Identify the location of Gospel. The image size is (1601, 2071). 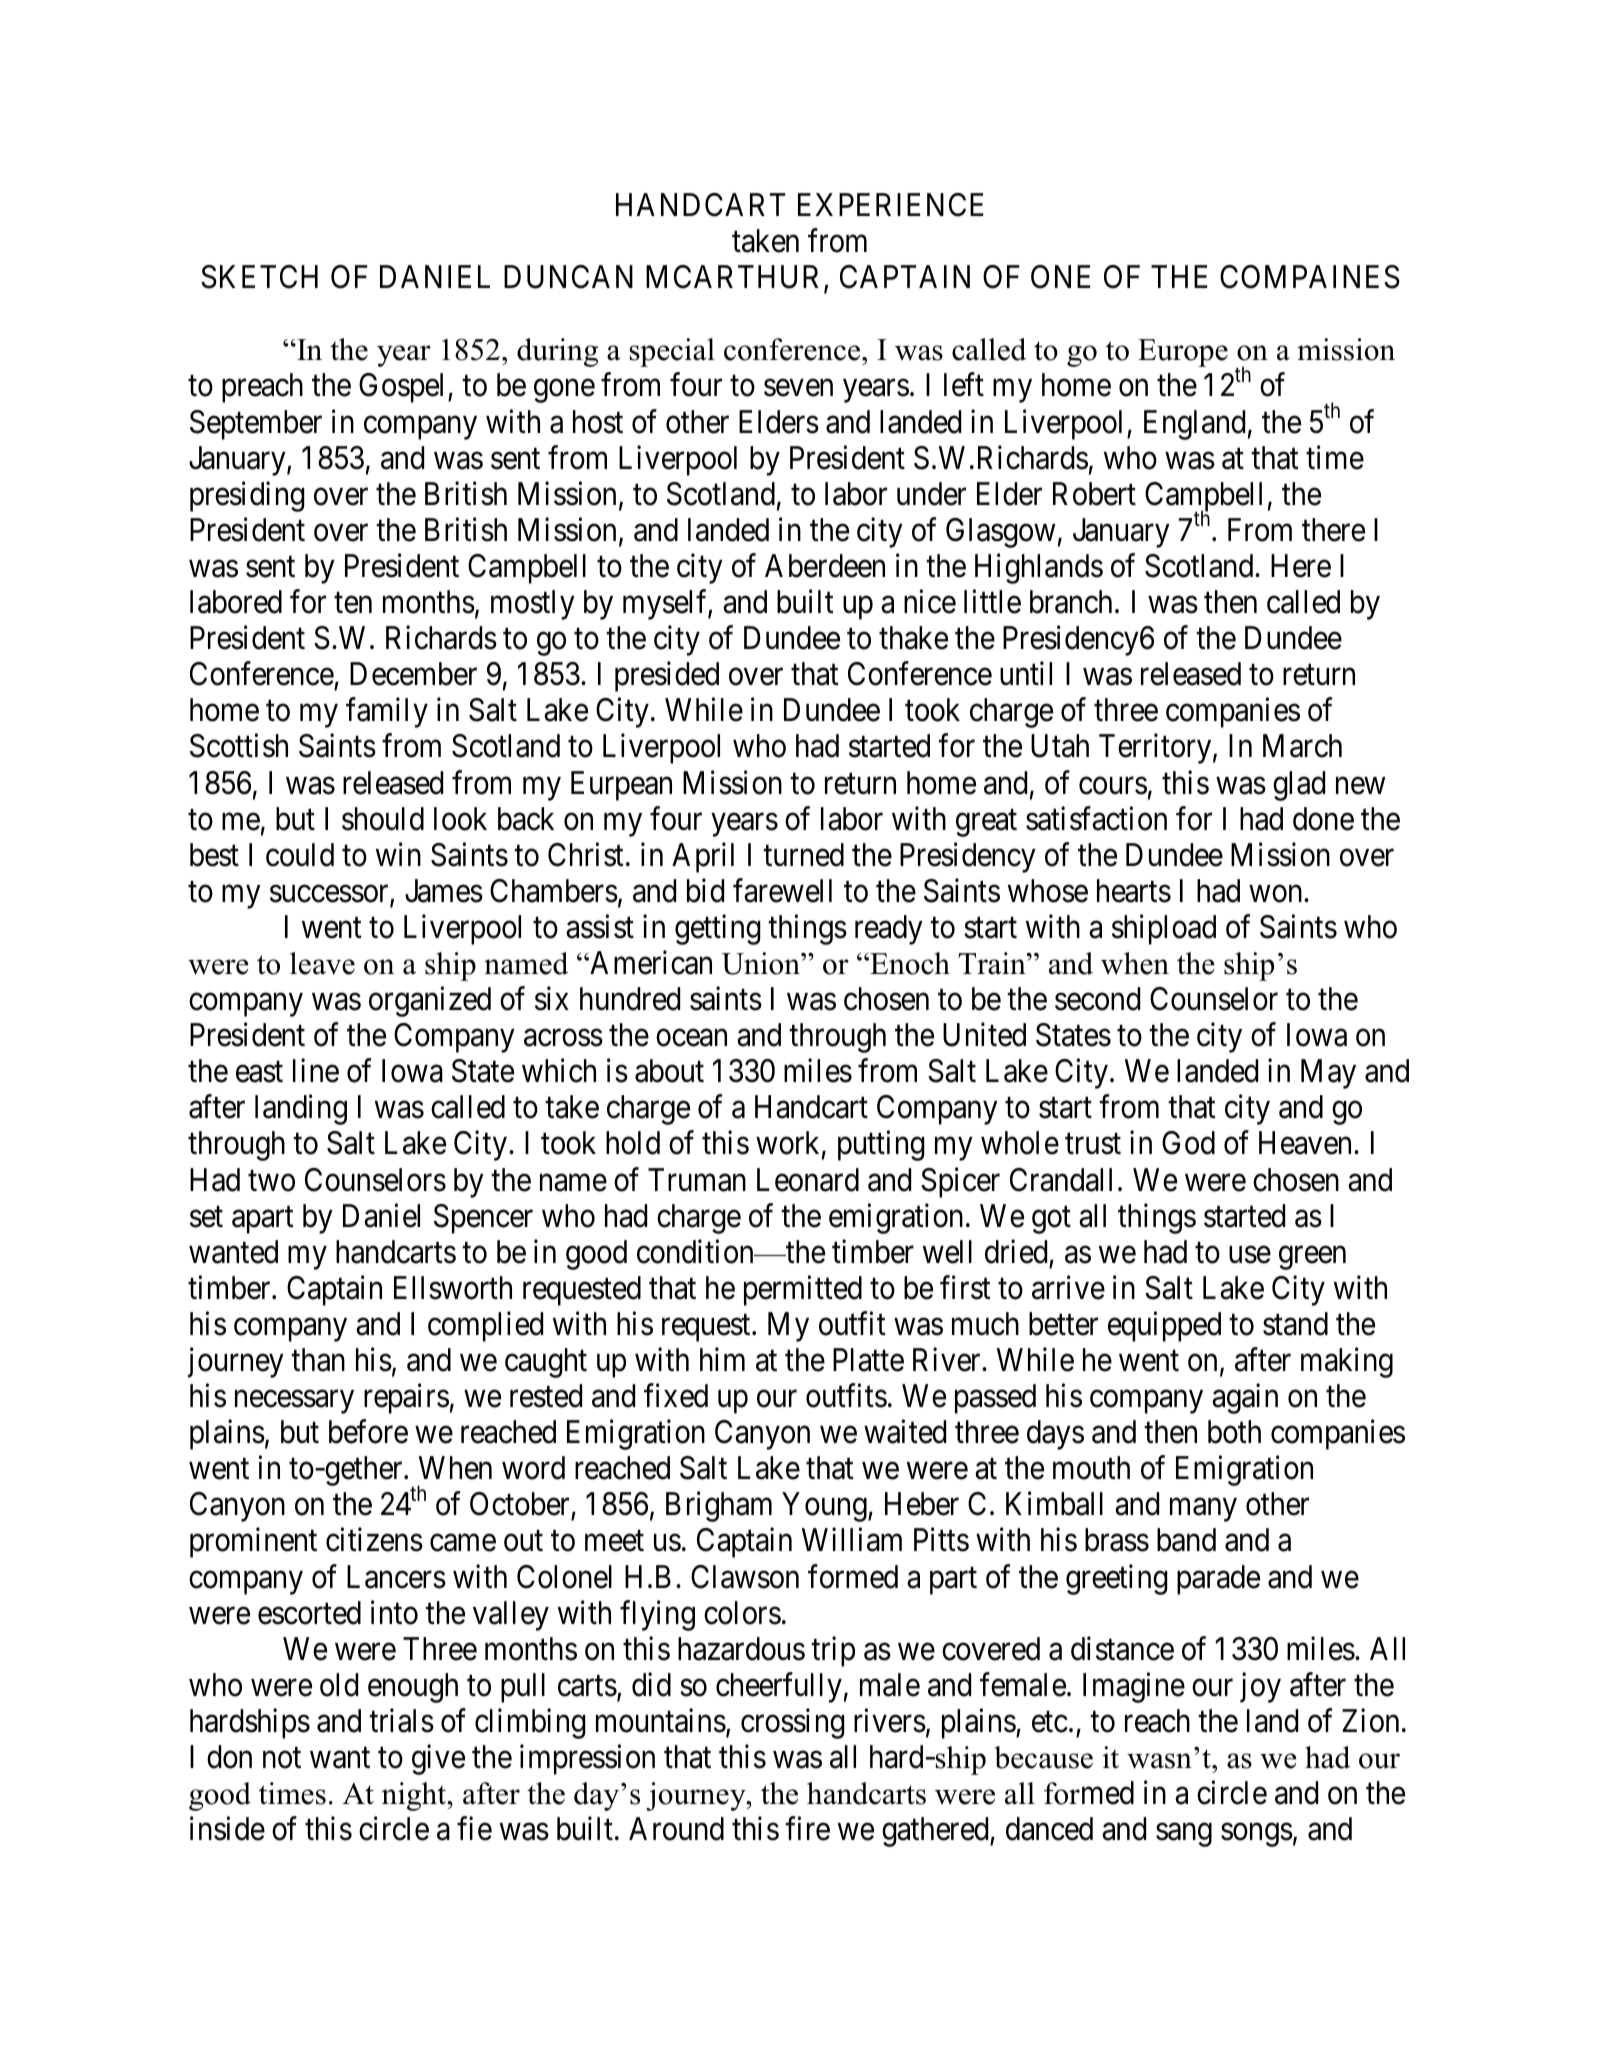
(404, 388).
